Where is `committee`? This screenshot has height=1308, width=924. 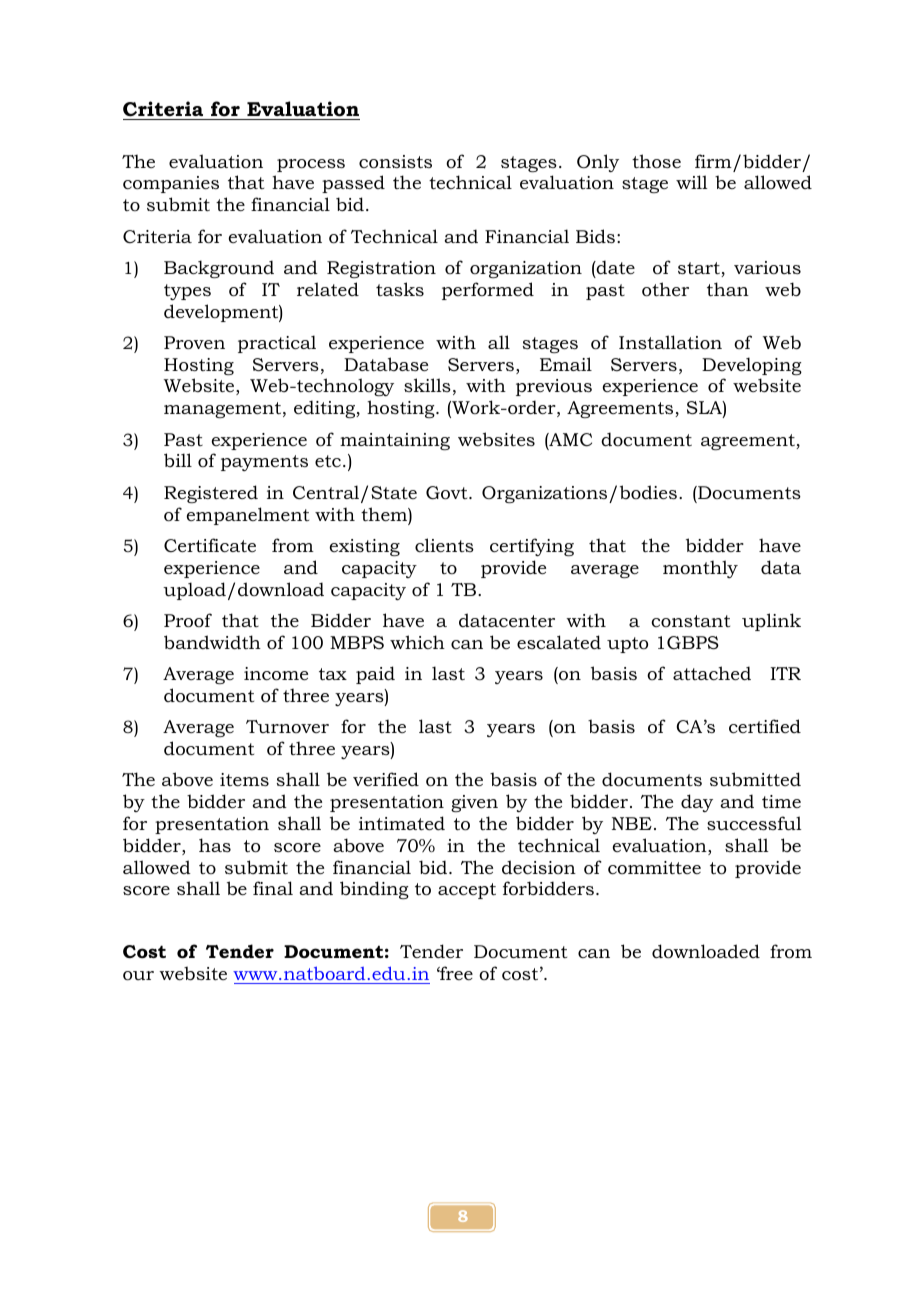 committee is located at coordinates (654, 868).
